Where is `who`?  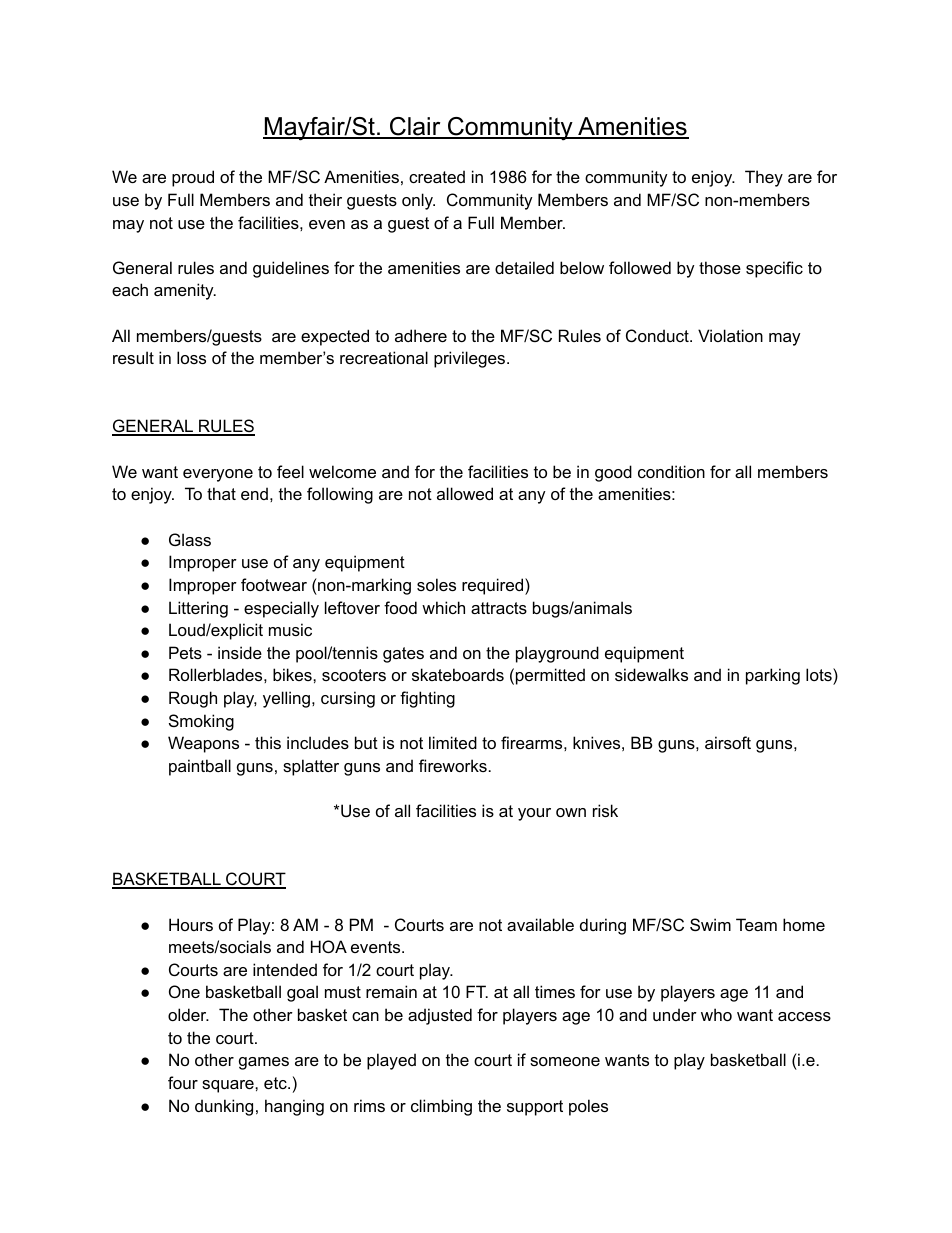 who is located at coordinates (716, 1014).
